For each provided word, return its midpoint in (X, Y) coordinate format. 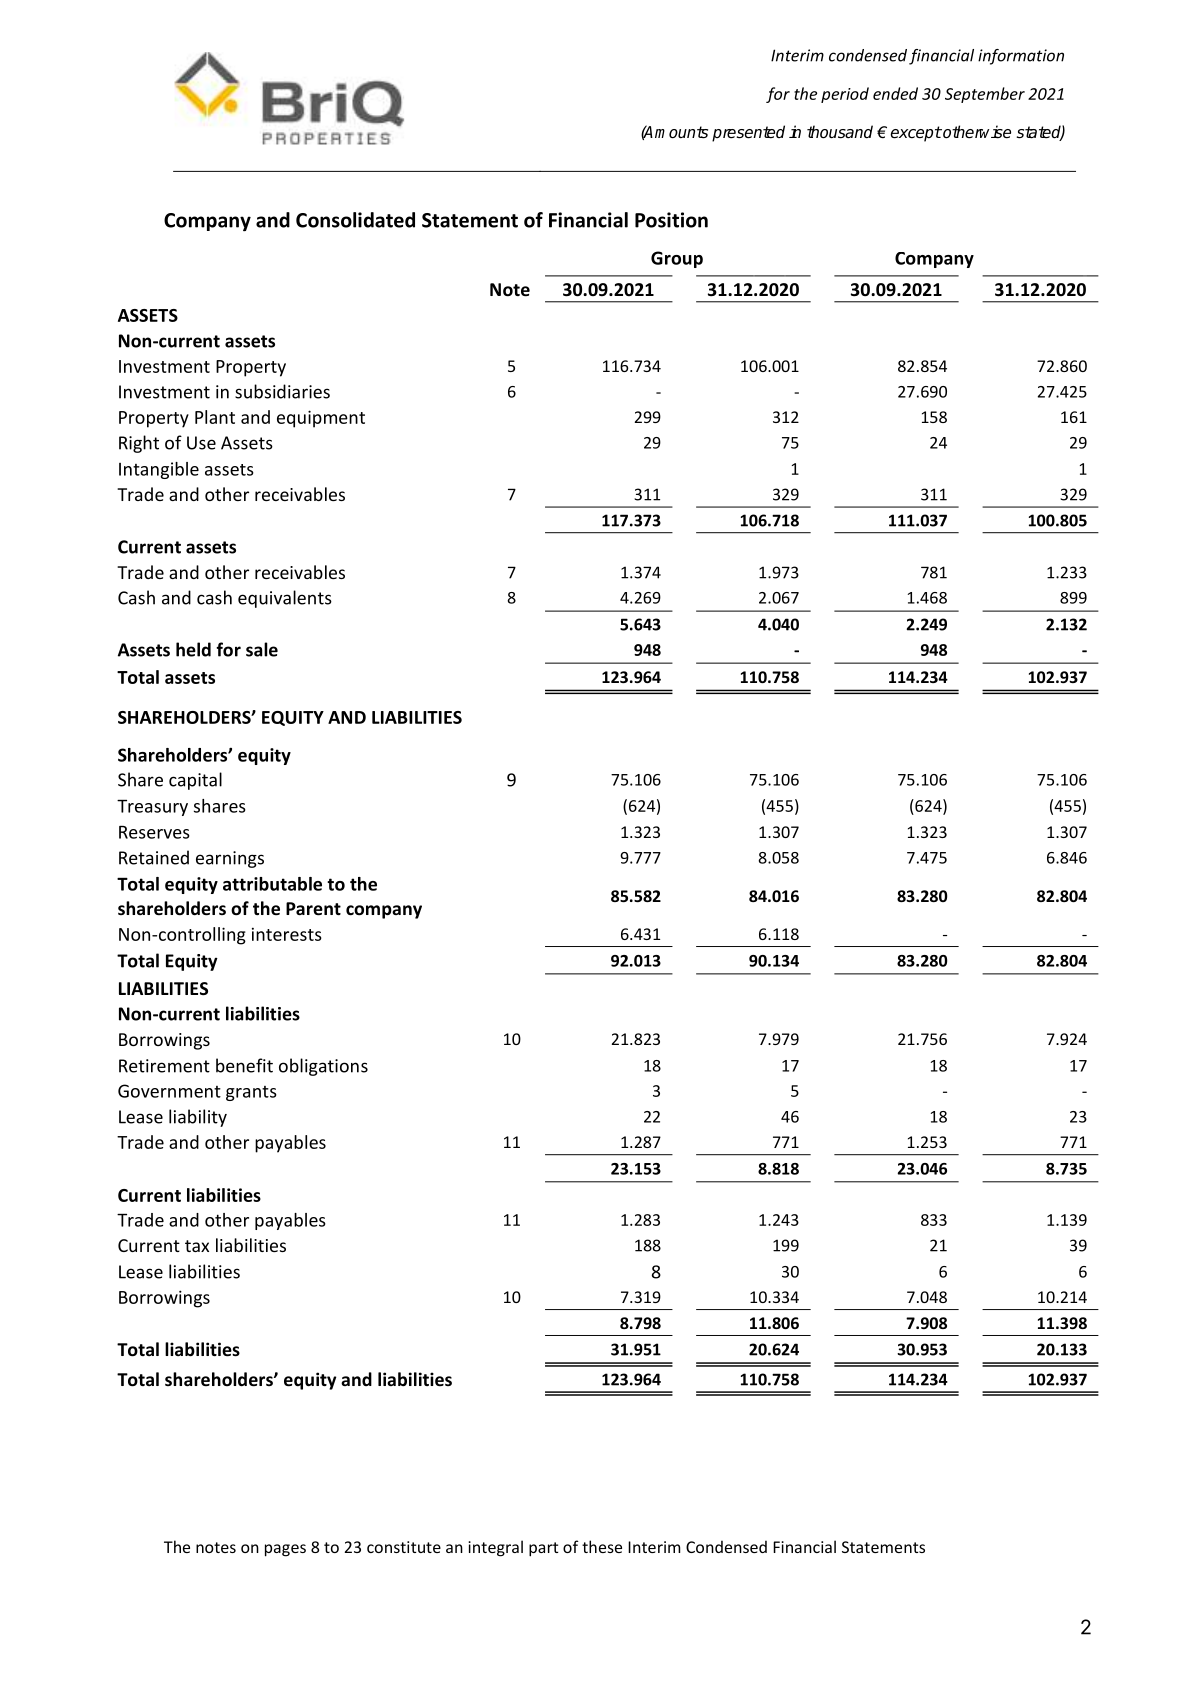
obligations (323, 1067)
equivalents (285, 599)
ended (895, 93)
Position (671, 220)
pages (285, 1550)
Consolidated (355, 220)
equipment (321, 419)
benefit (244, 1065)
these (602, 1546)
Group (677, 259)
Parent (313, 909)
